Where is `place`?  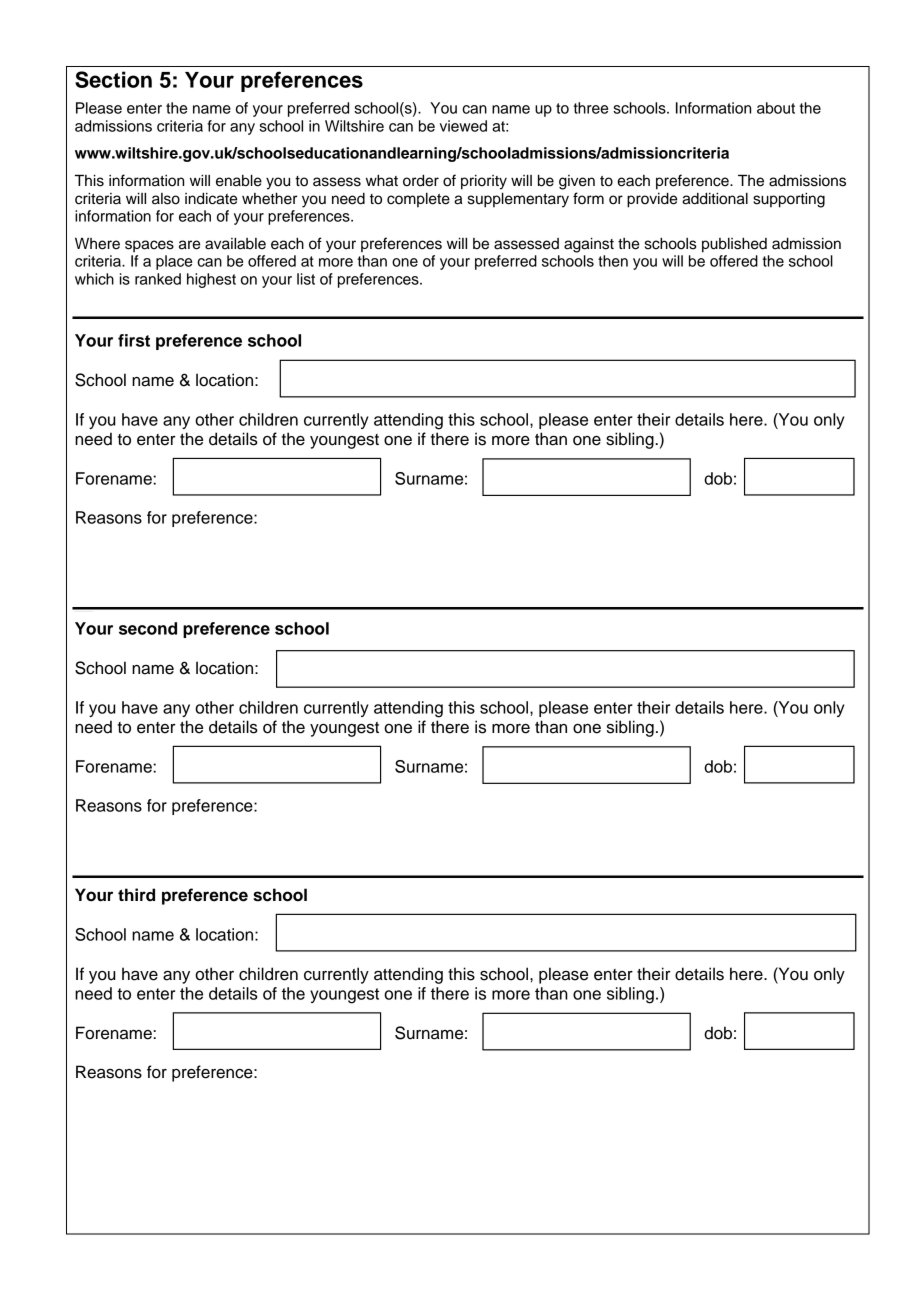
place is located at coordinates (174, 262).
